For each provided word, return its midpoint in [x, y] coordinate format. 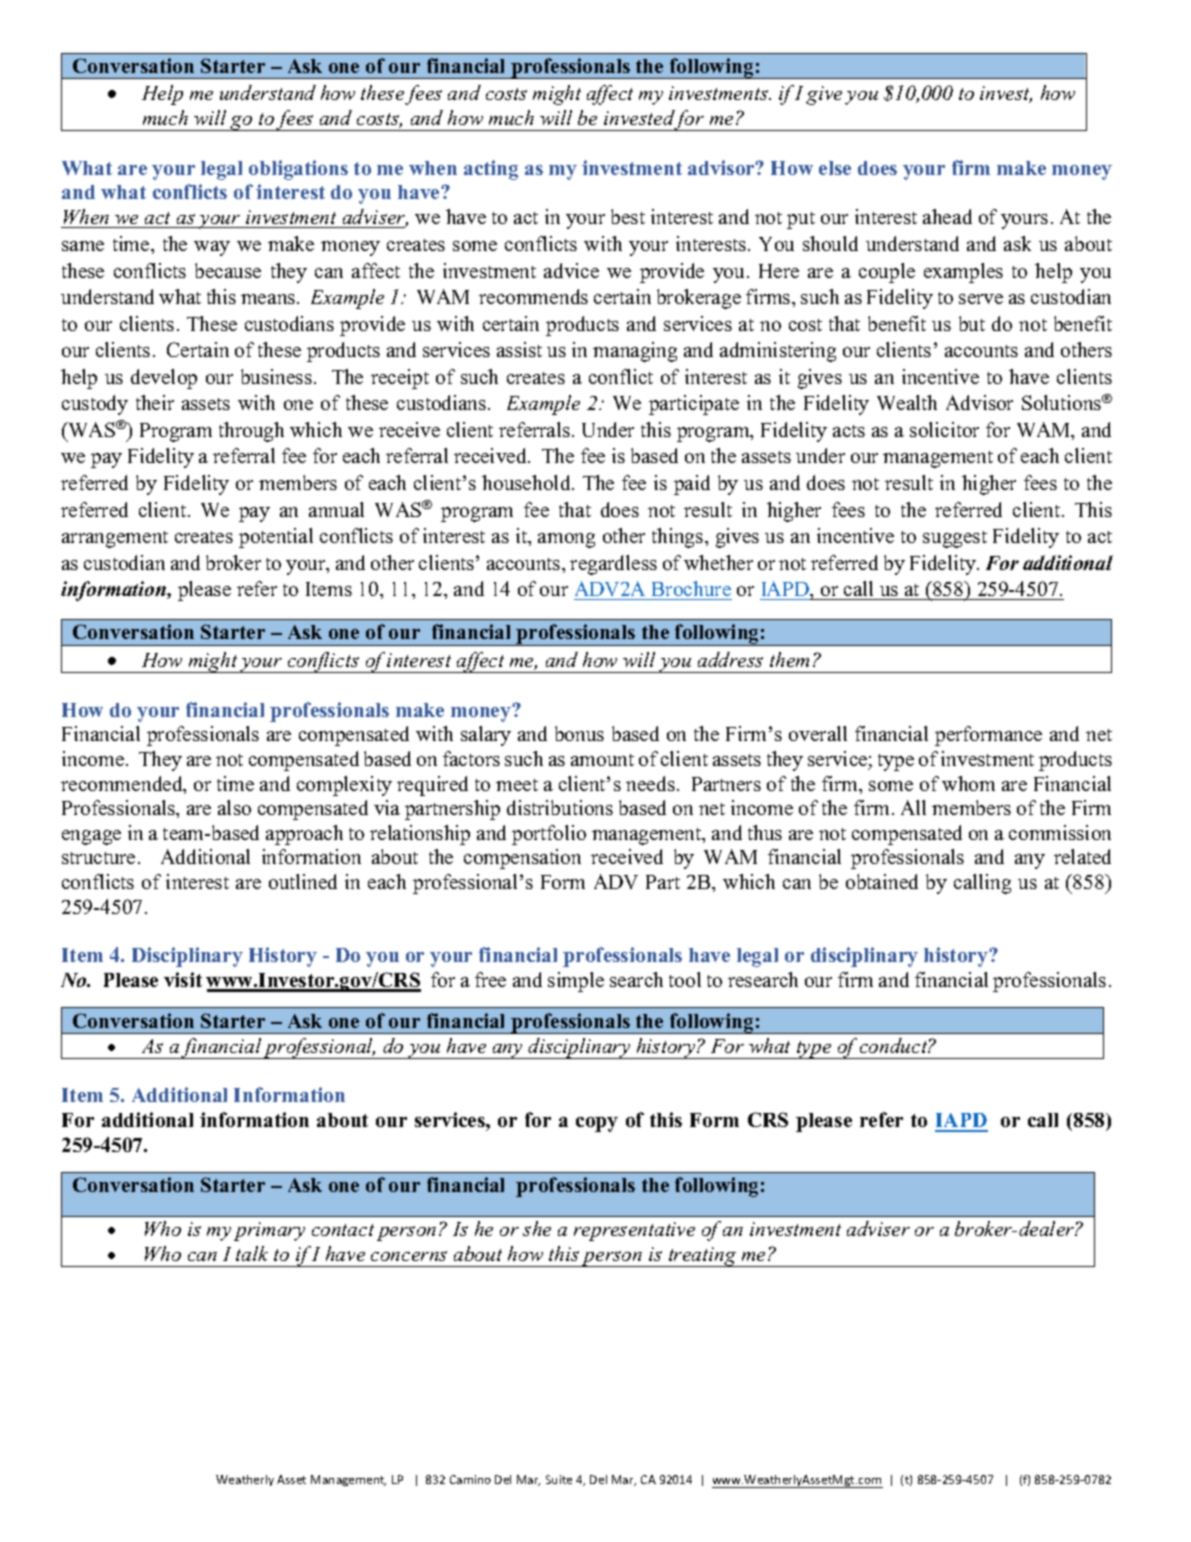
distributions [560, 807]
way [212, 248]
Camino [470, 1479]
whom [968, 783]
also [234, 807]
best [628, 216]
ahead [947, 216]
